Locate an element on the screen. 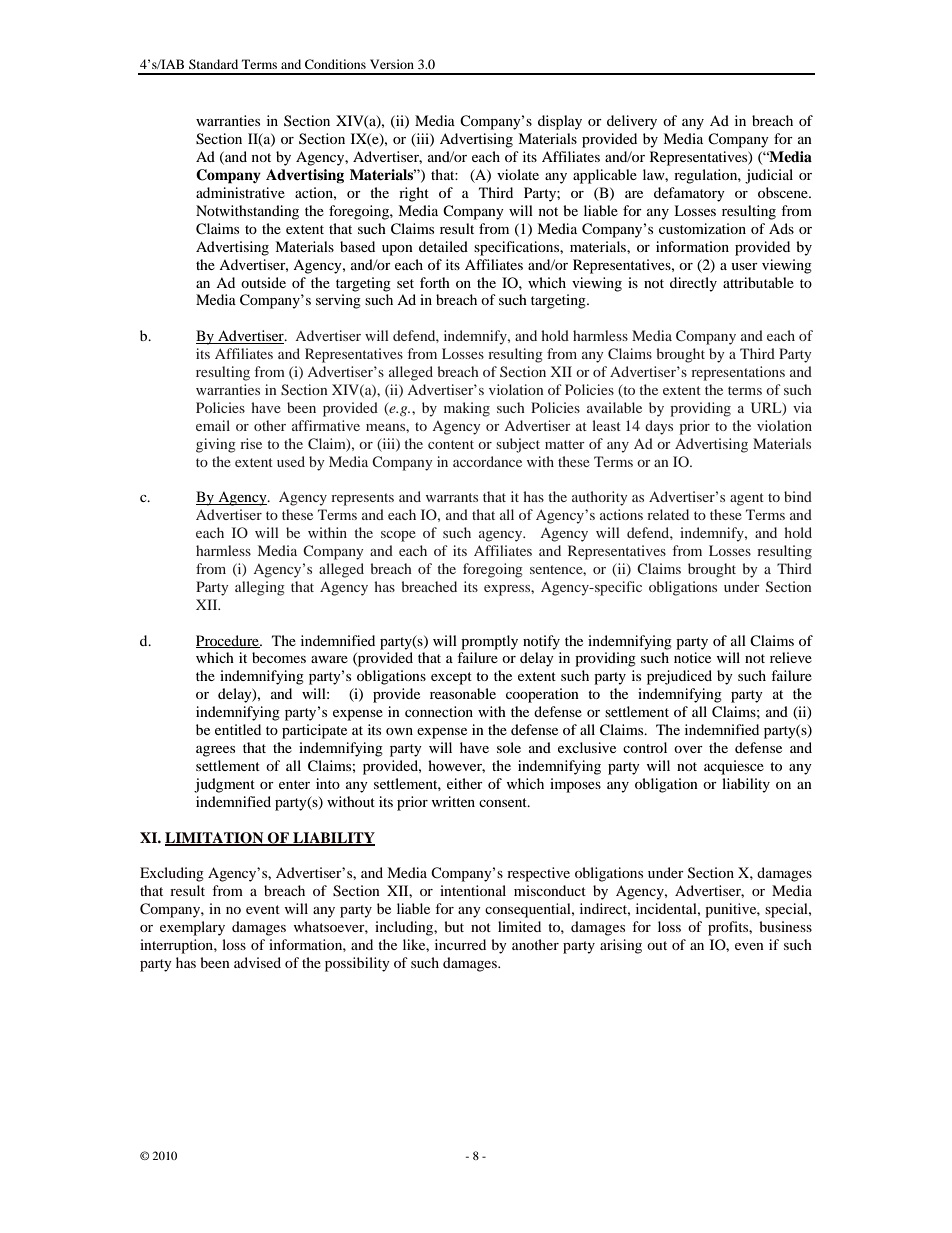  display is located at coordinates (560, 122).
